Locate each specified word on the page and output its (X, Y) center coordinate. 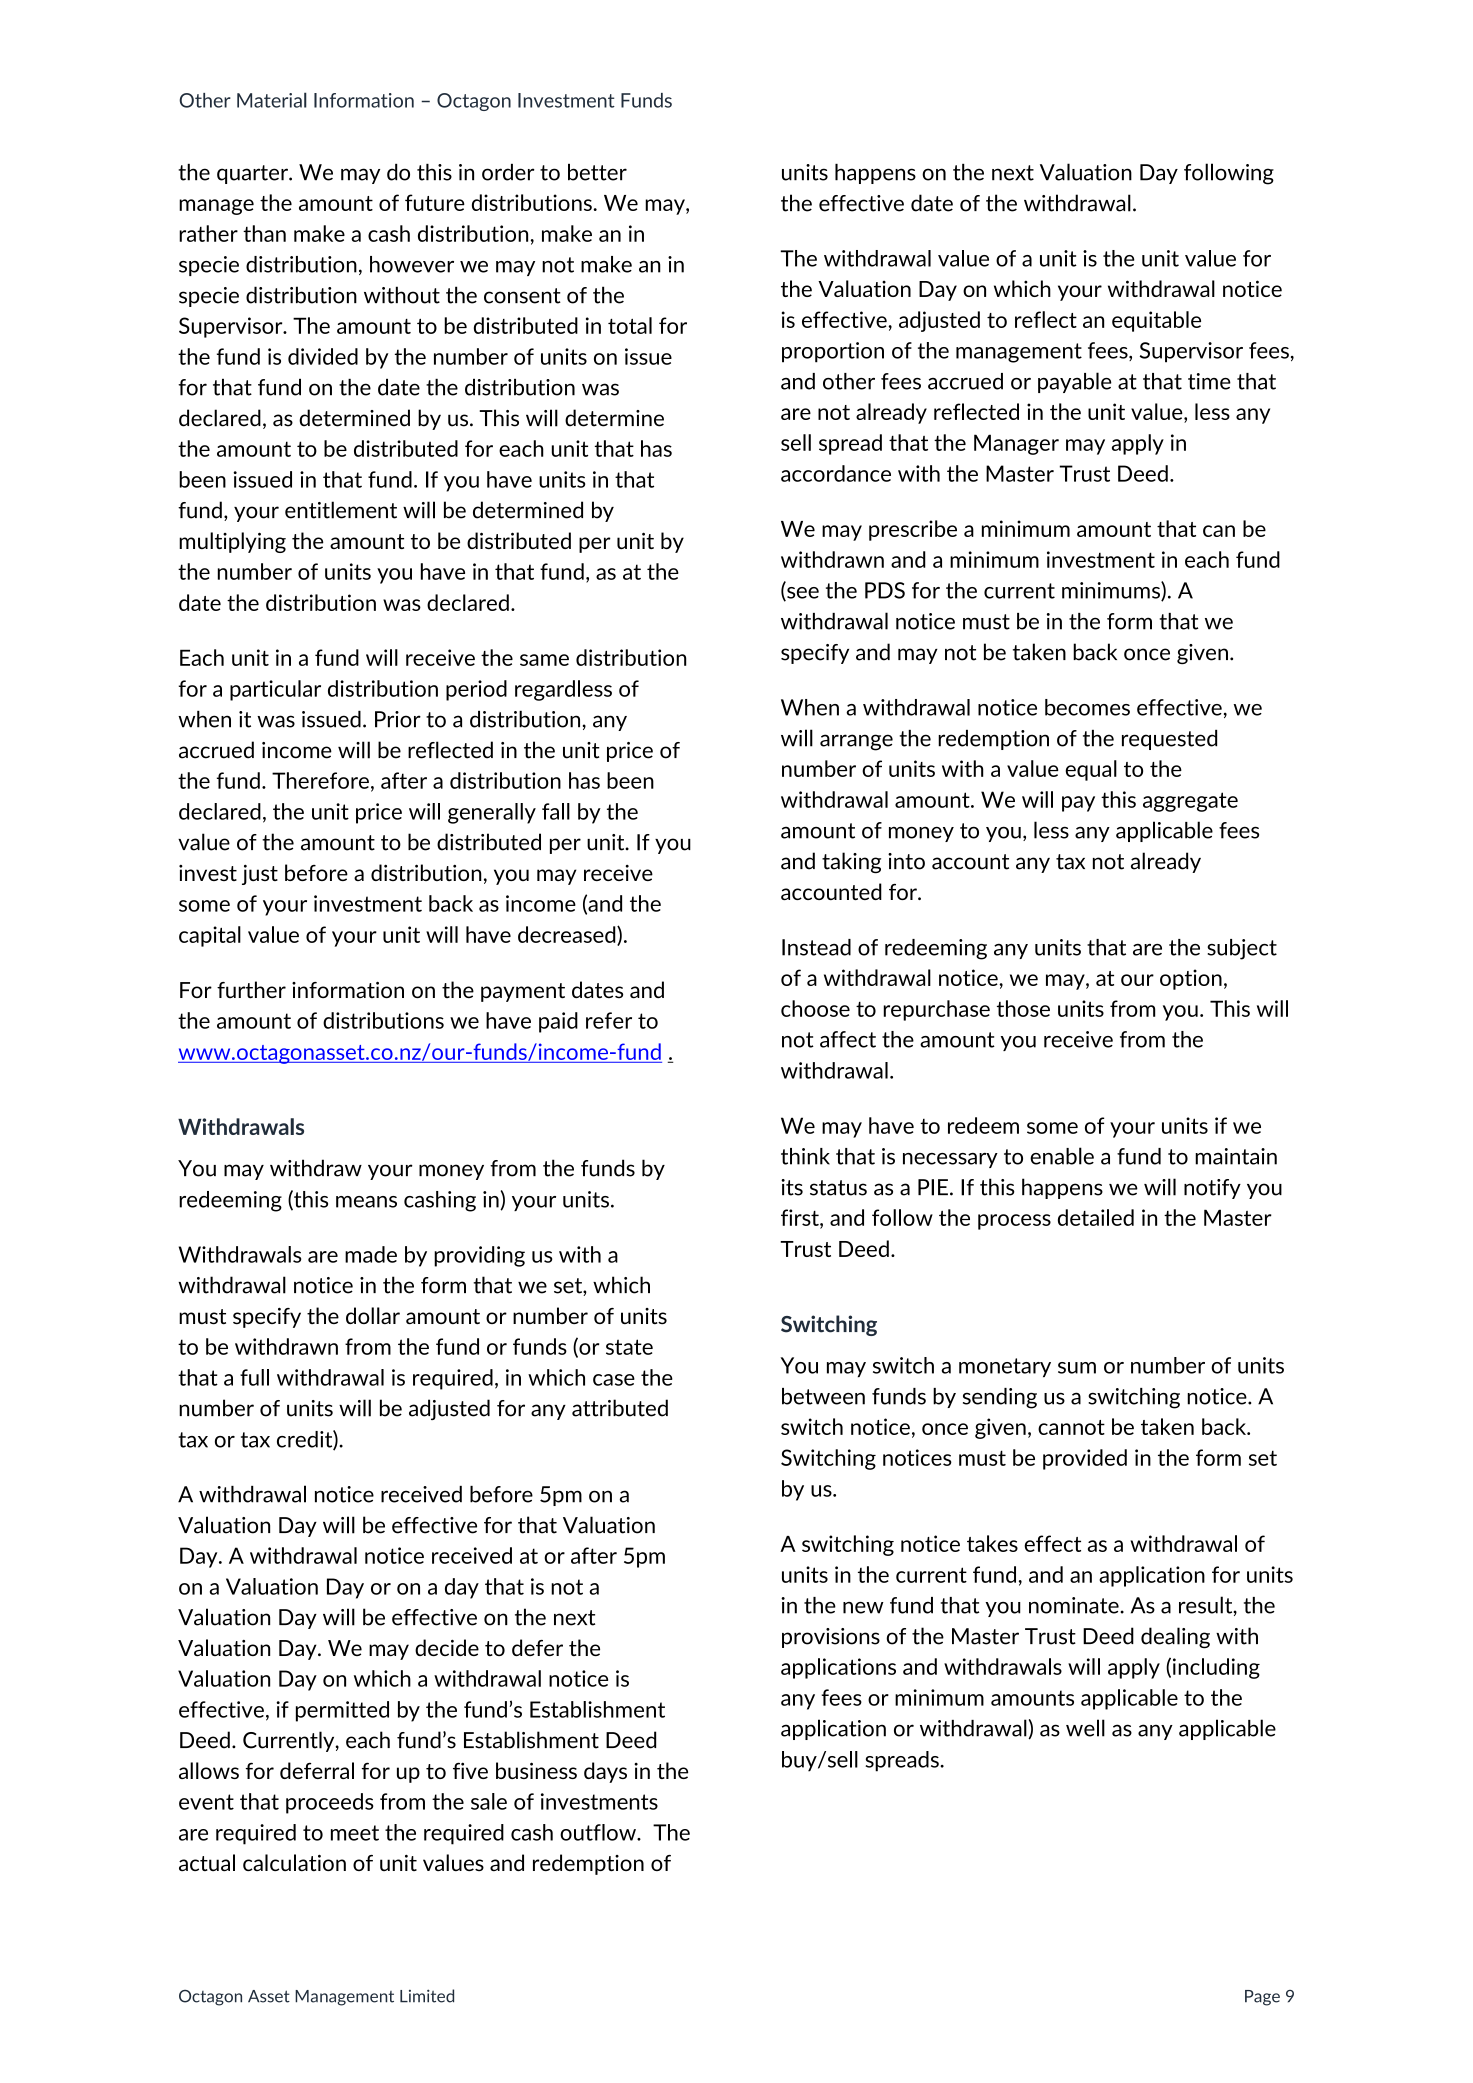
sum (1077, 1368)
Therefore (320, 780)
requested (1169, 740)
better (597, 172)
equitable (1156, 321)
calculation (294, 1862)
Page (1262, 1998)
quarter (253, 174)
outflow (599, 1832)
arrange (856, 742)
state (629, 1347)
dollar (373, 1315)
